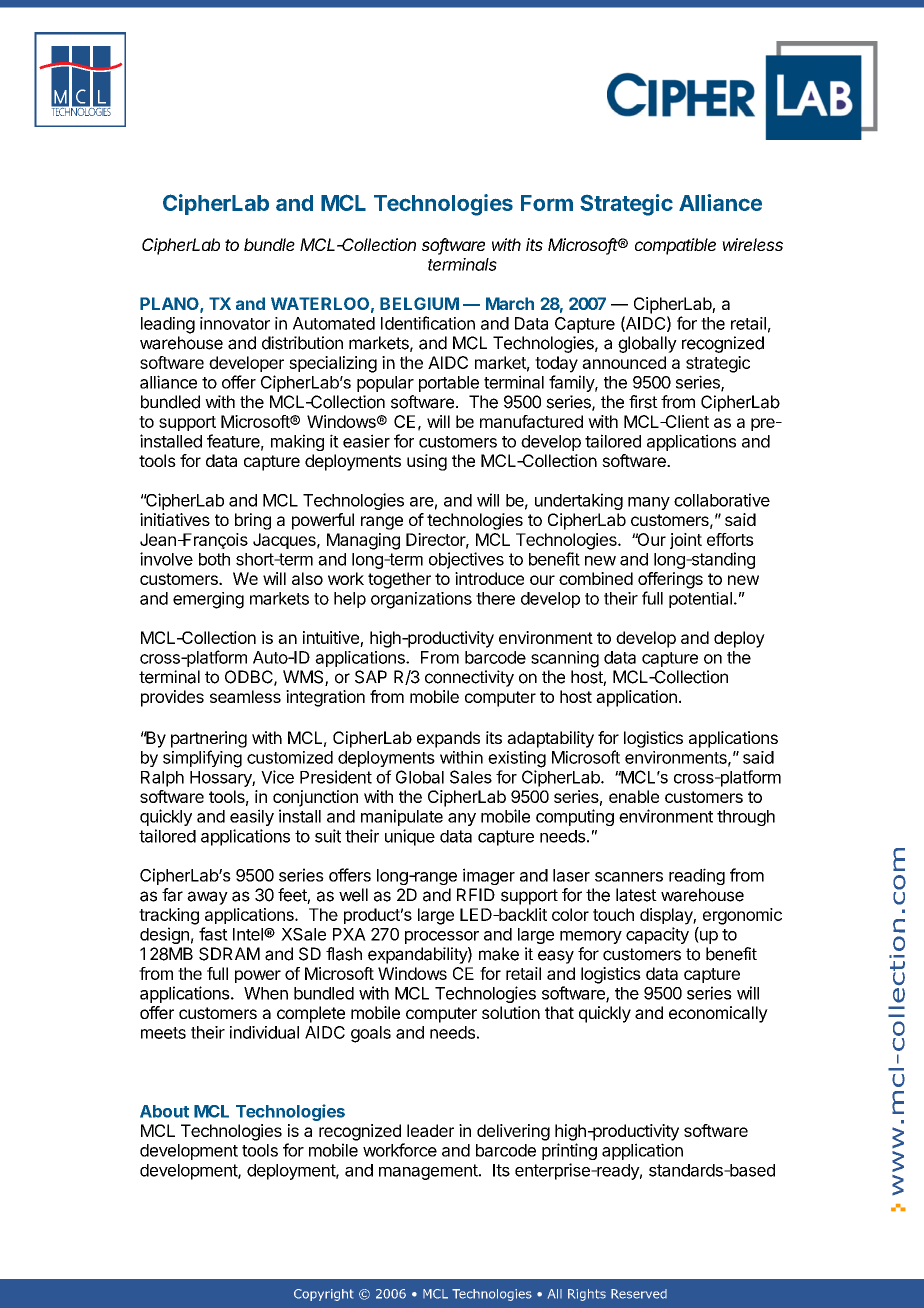 The height and width of the image is (1308, 924). Describe the element at coordinates (202, 759) in the image. I see `simplifying` at that location.
